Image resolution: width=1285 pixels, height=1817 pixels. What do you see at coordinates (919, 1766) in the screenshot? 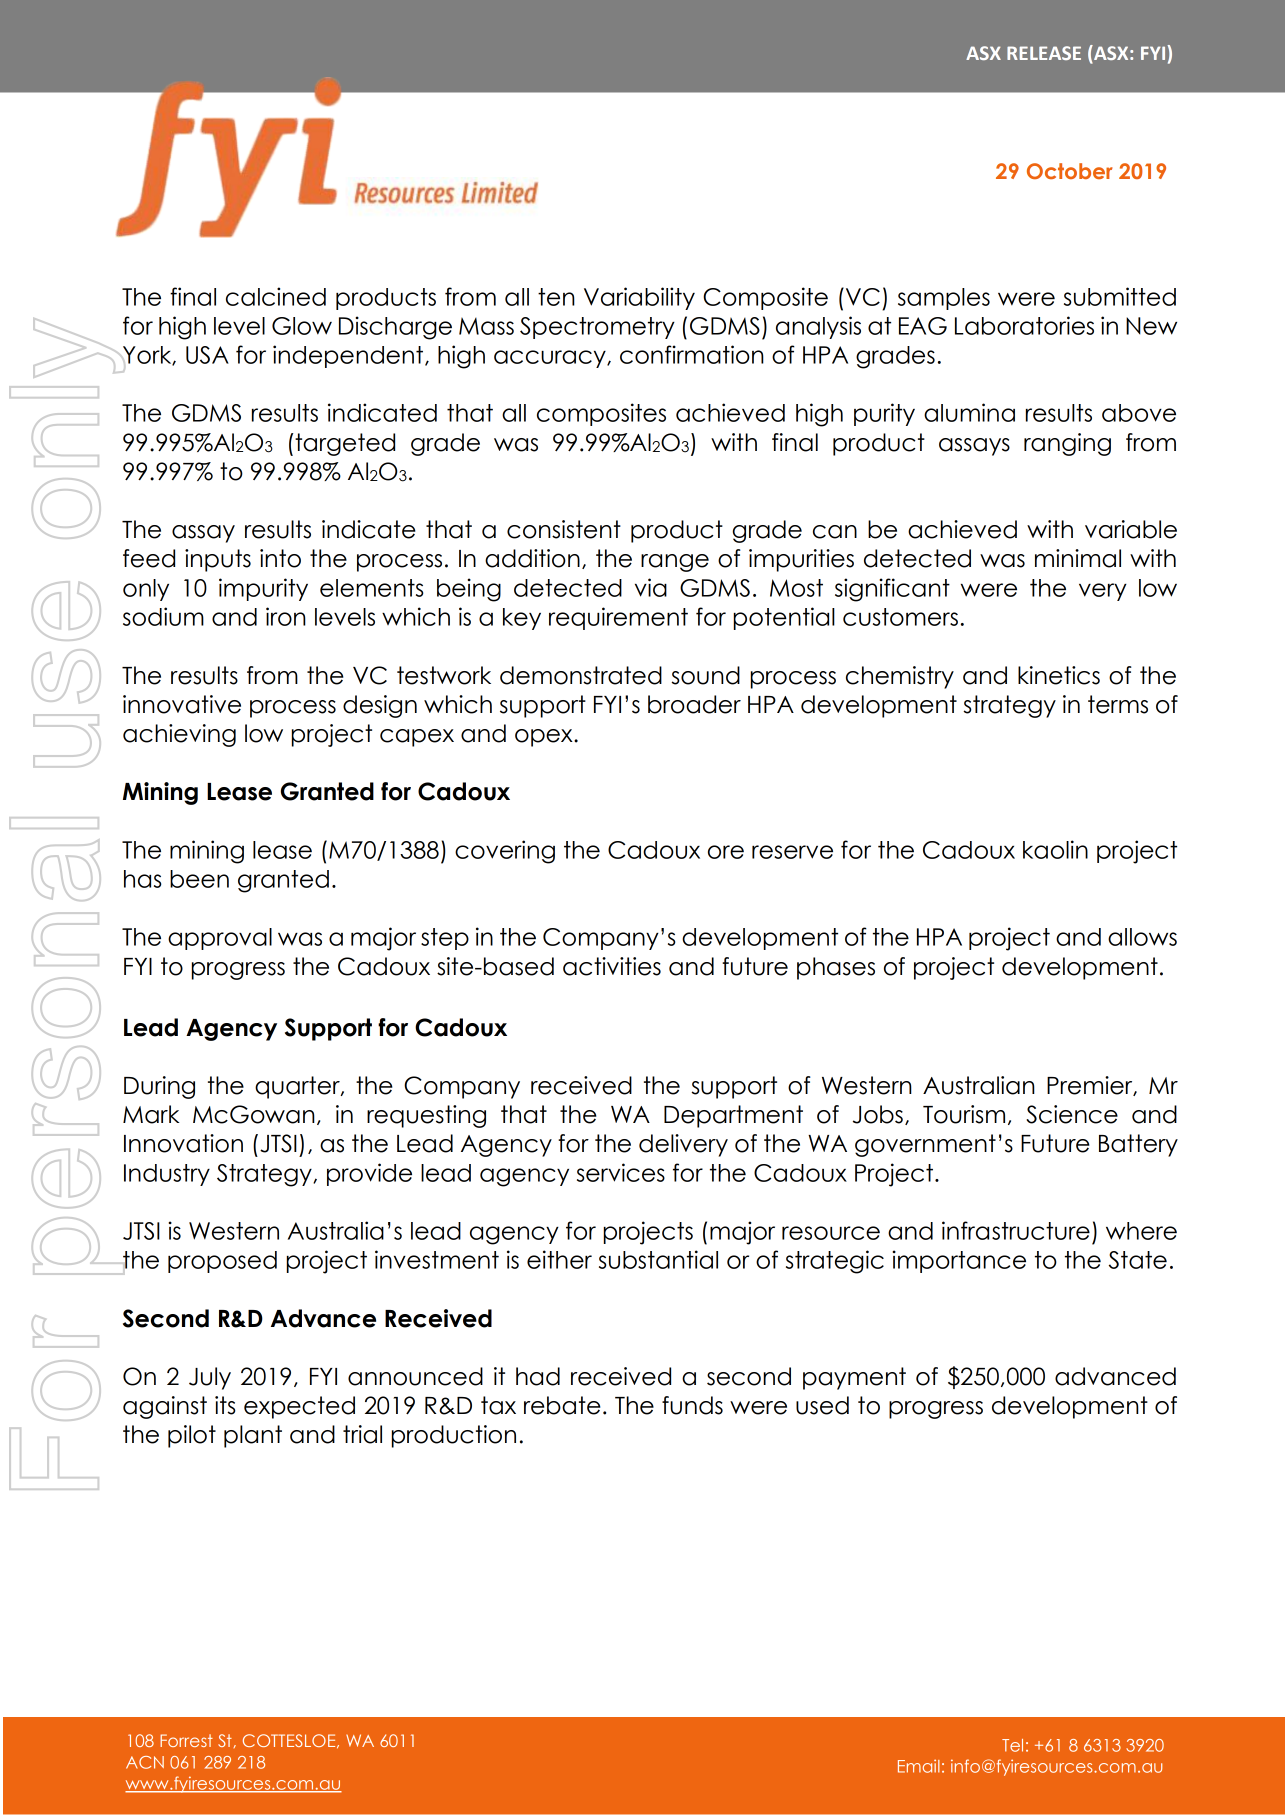
I see `Email` at bounding box center [919, 1766].
